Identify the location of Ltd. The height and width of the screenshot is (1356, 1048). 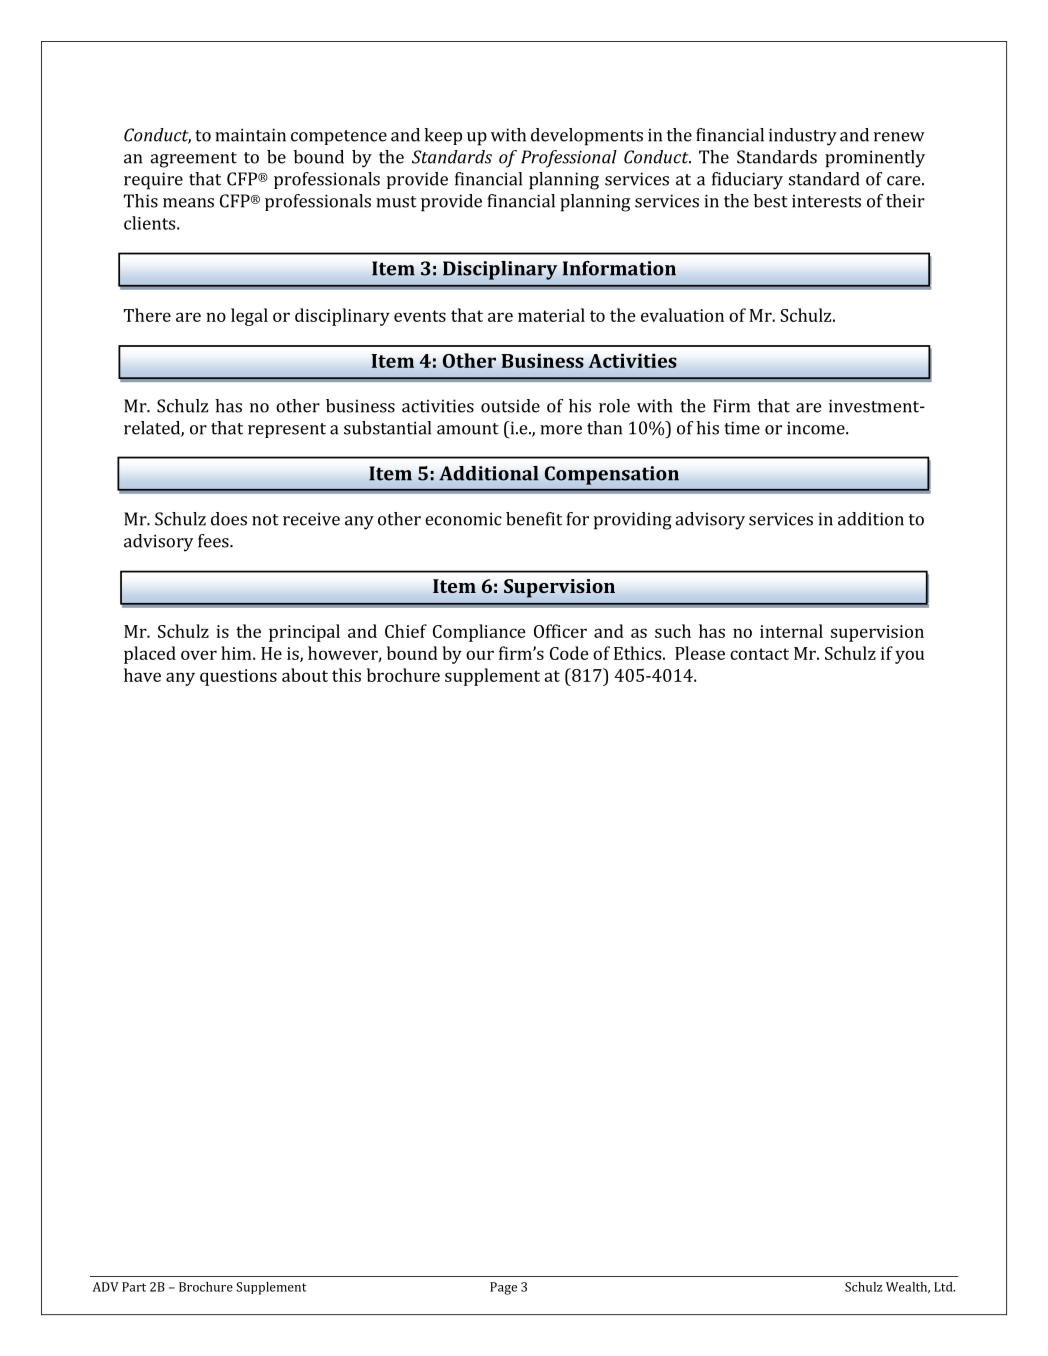
(944, 1287).
